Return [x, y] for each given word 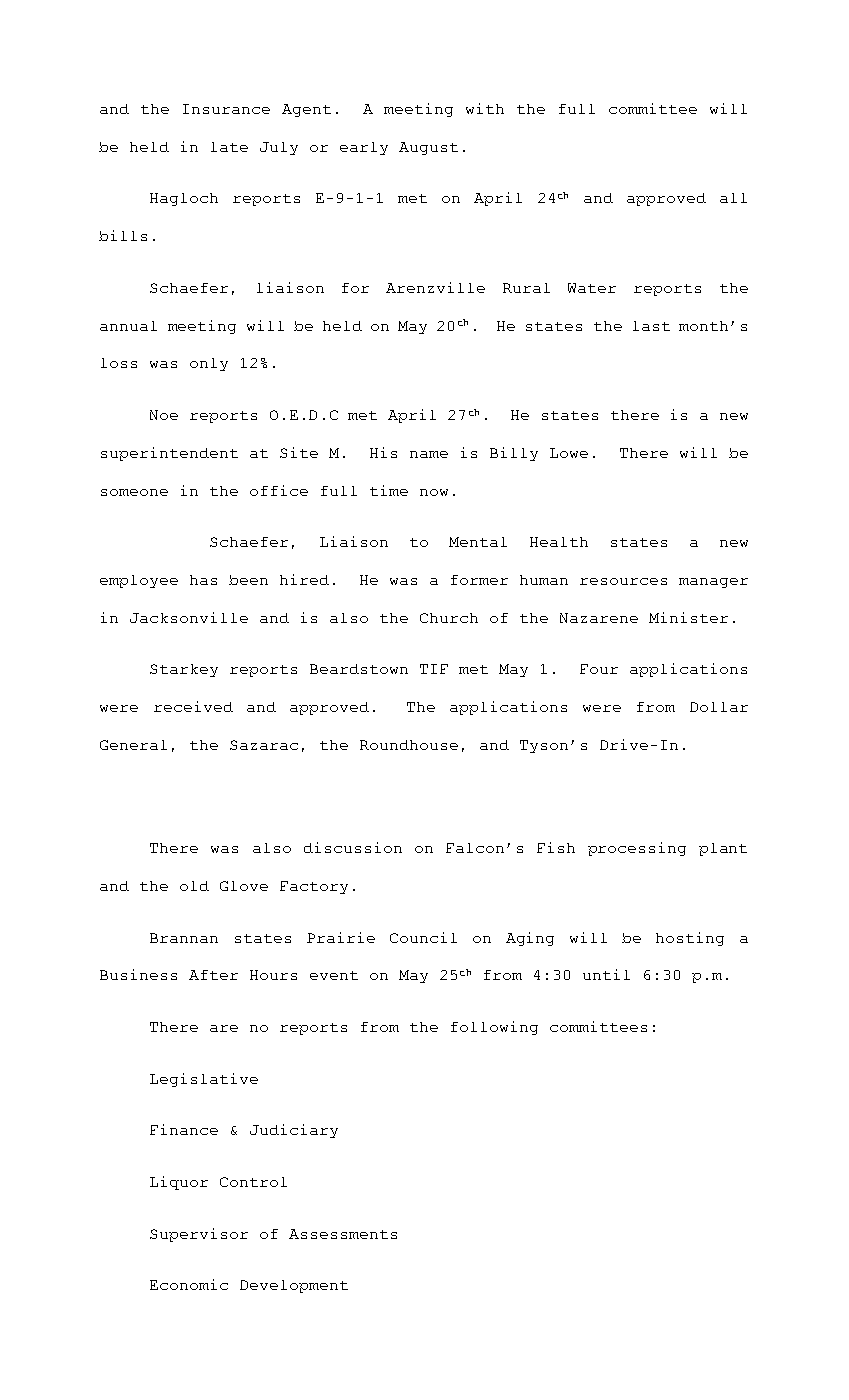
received [193, 706]
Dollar [719, 707]
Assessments [343, 1234]
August [428, 148]
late [229, 147]
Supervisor [199, 1235]
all [733, 198]
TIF [434, 669]
